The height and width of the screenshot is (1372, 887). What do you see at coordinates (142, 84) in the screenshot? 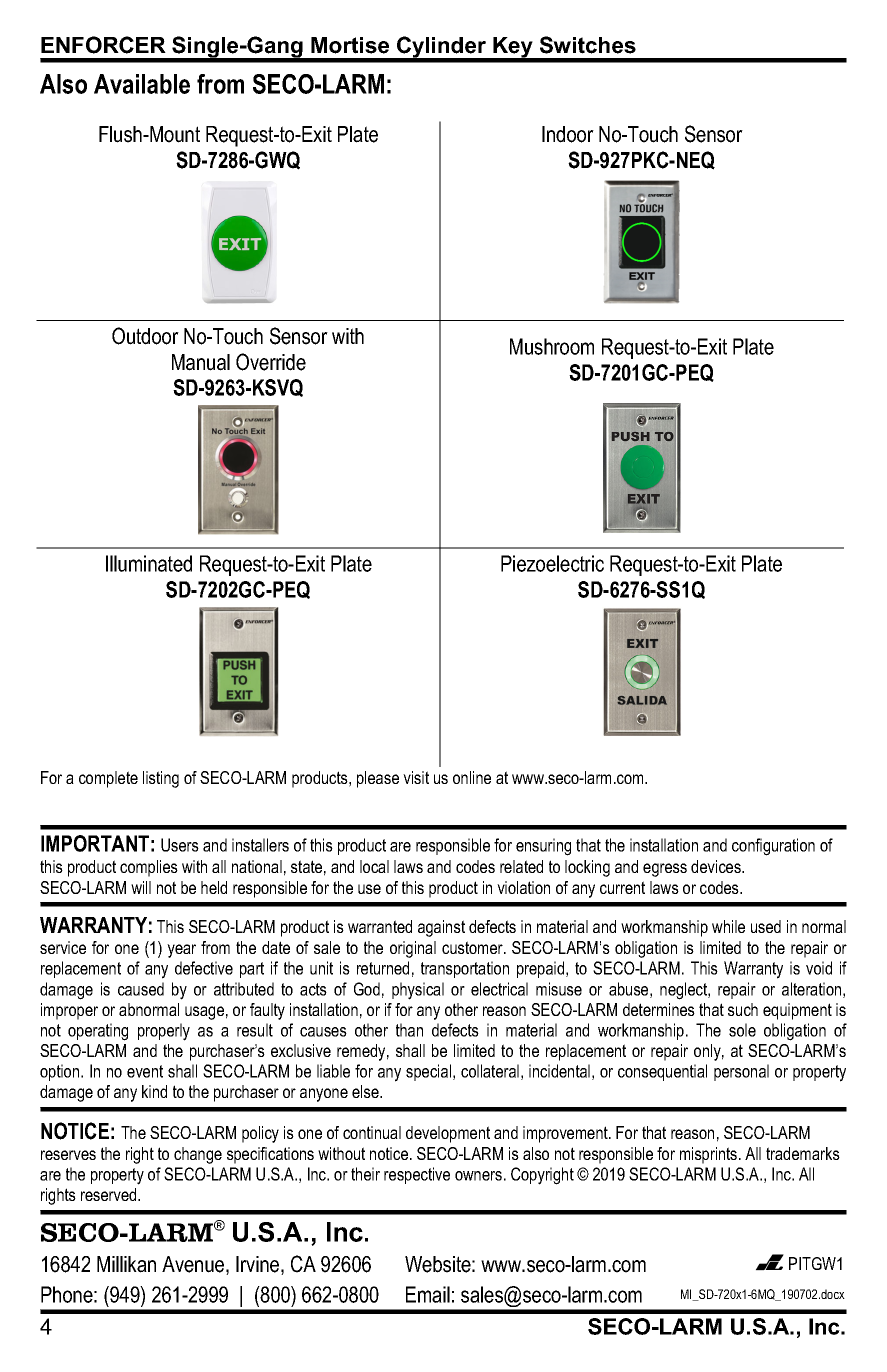
I see `Available` at bounding box center [142, 84].
